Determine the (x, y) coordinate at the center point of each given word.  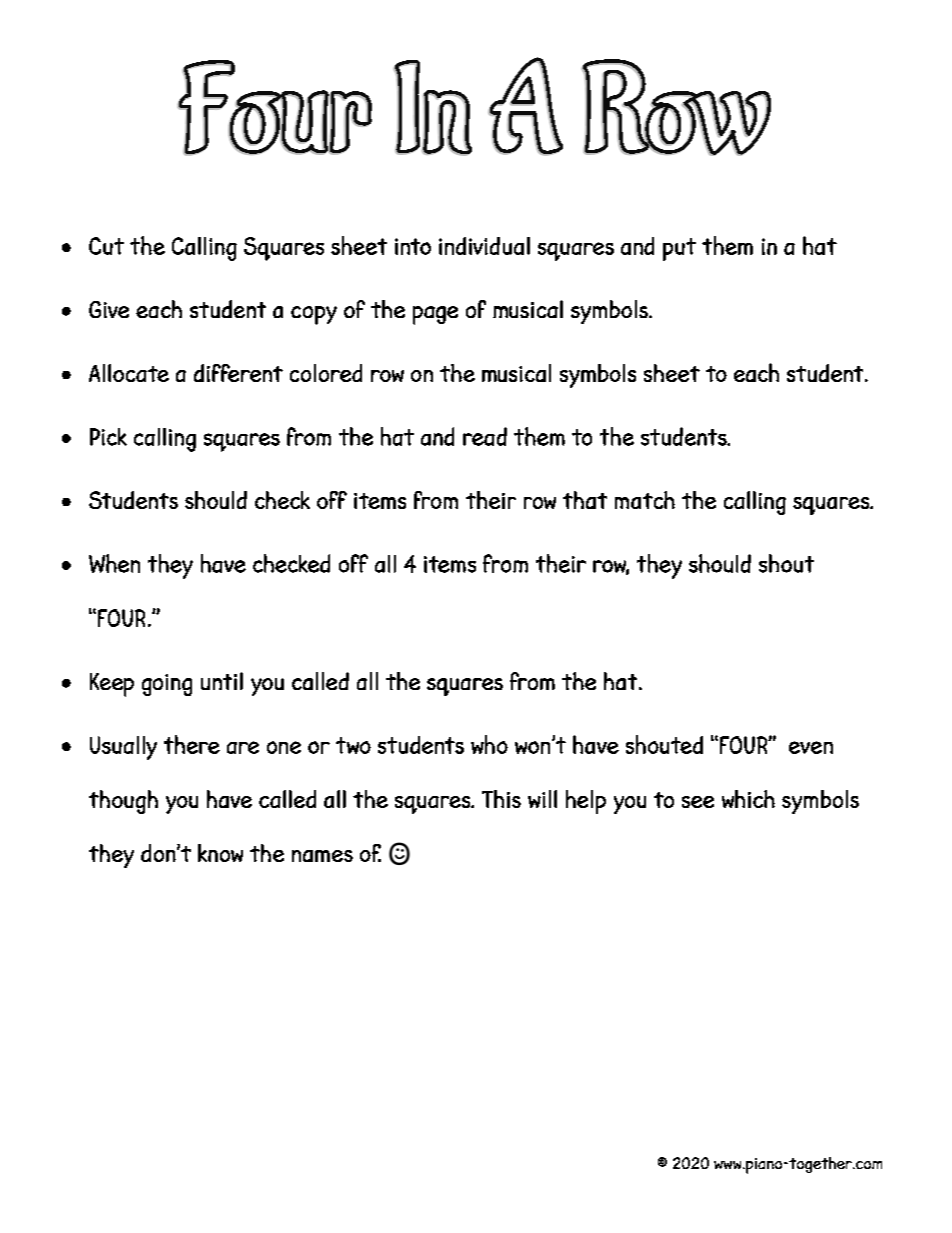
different (238, 373)
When (114, 563)
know (220, 853)
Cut (106, 246)
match (645, 500)
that (585, 500)
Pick (108, 437)
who (489, 744)
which (748, 799)
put (679, 249)
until (222, 681)
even (811, 747)
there (192, 744)
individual (484, 246)
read (485, 436)
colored (326, 373)
